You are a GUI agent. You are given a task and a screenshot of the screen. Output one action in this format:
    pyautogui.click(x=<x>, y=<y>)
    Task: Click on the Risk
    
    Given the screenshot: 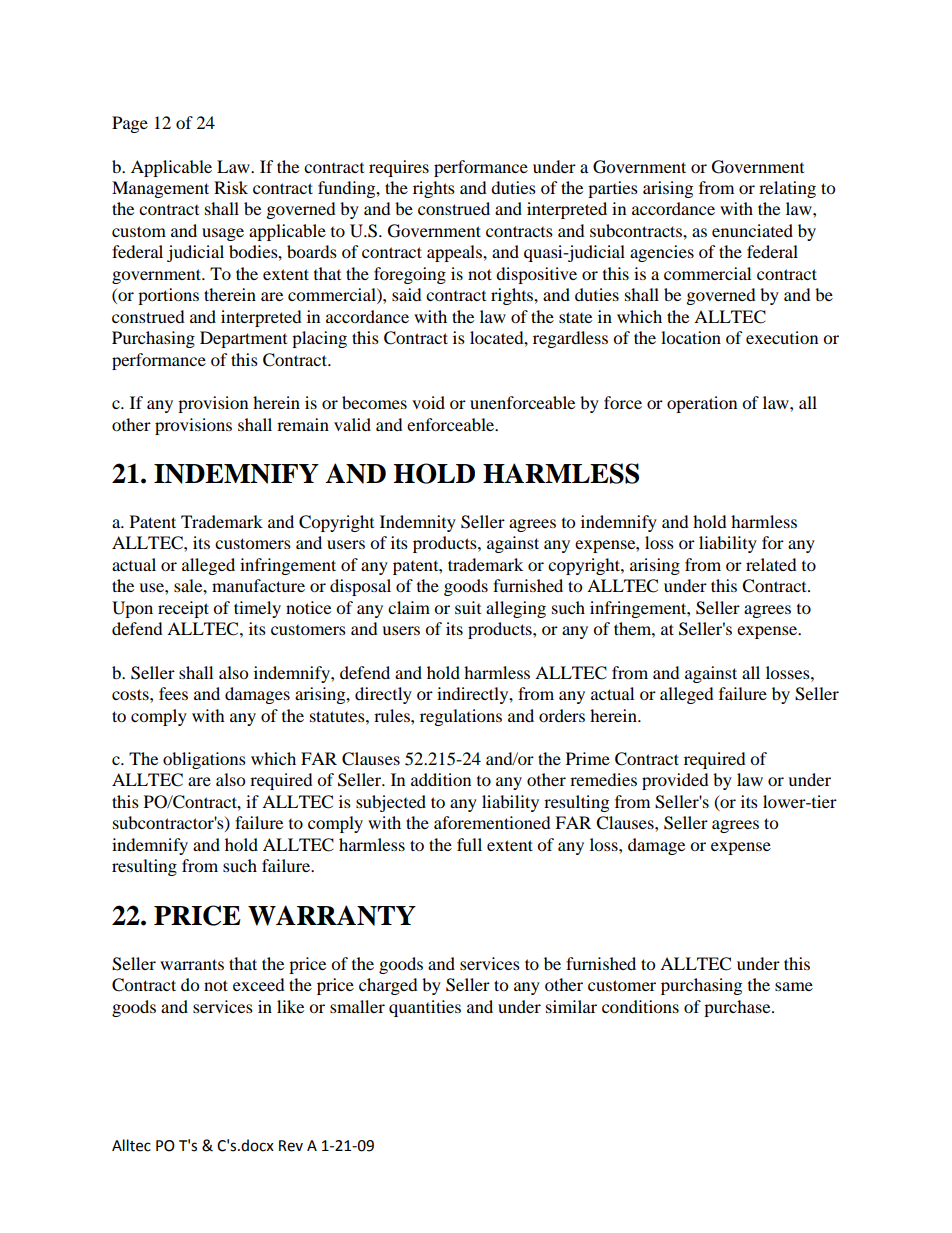 What is the action you would take?
    pyautogui.click(x=231, y=187)
